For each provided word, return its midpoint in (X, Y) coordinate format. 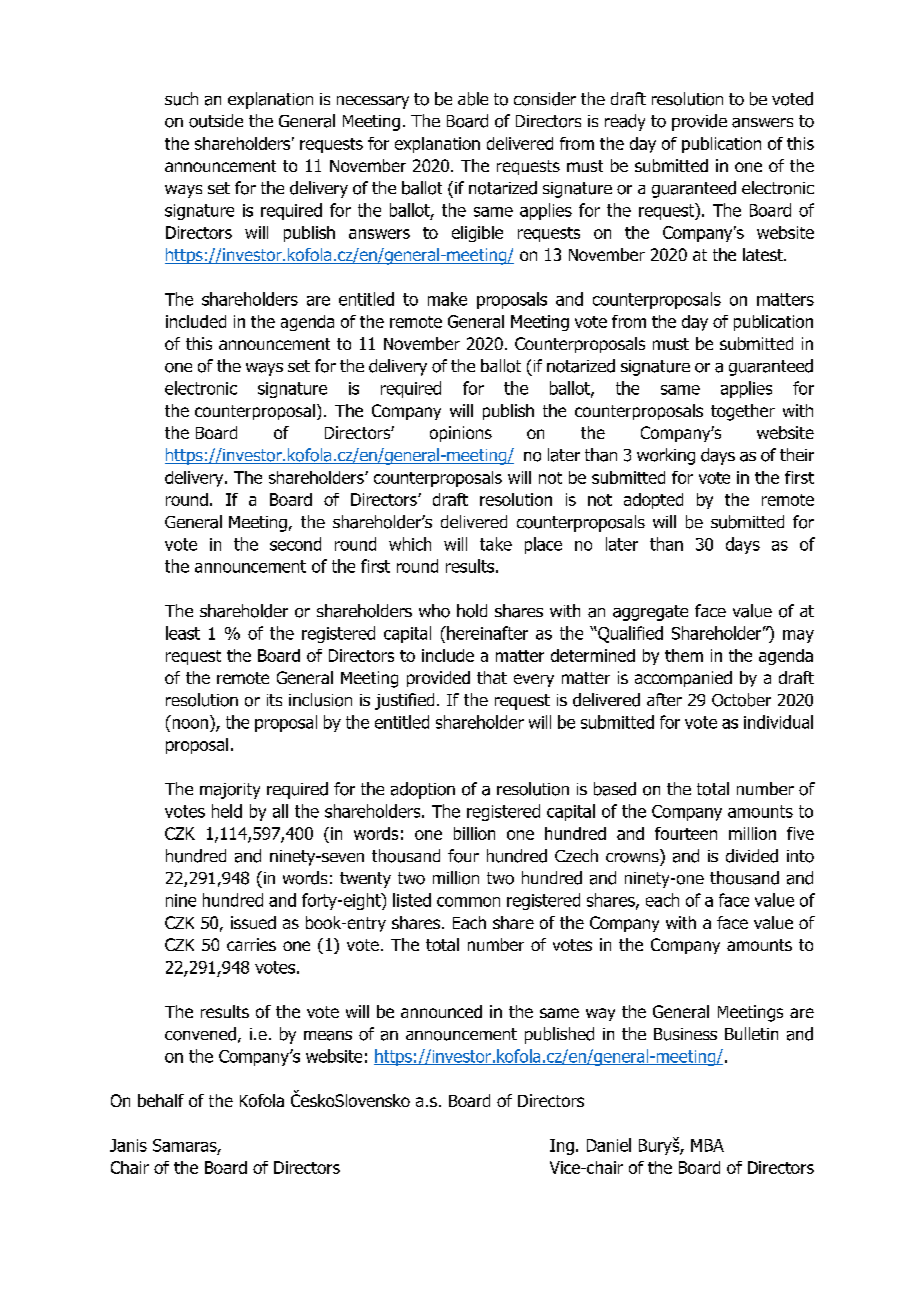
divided (752, 856)
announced (441, 1011)
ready (625, 122)
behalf (161, 1100)
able (473, 99)
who (434, 611)
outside (216, 121)
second (295, 544)
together (743, 412)
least (183, 633)
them (684, 655)
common (468, 902)
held (227, 811)
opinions (461, 434)
